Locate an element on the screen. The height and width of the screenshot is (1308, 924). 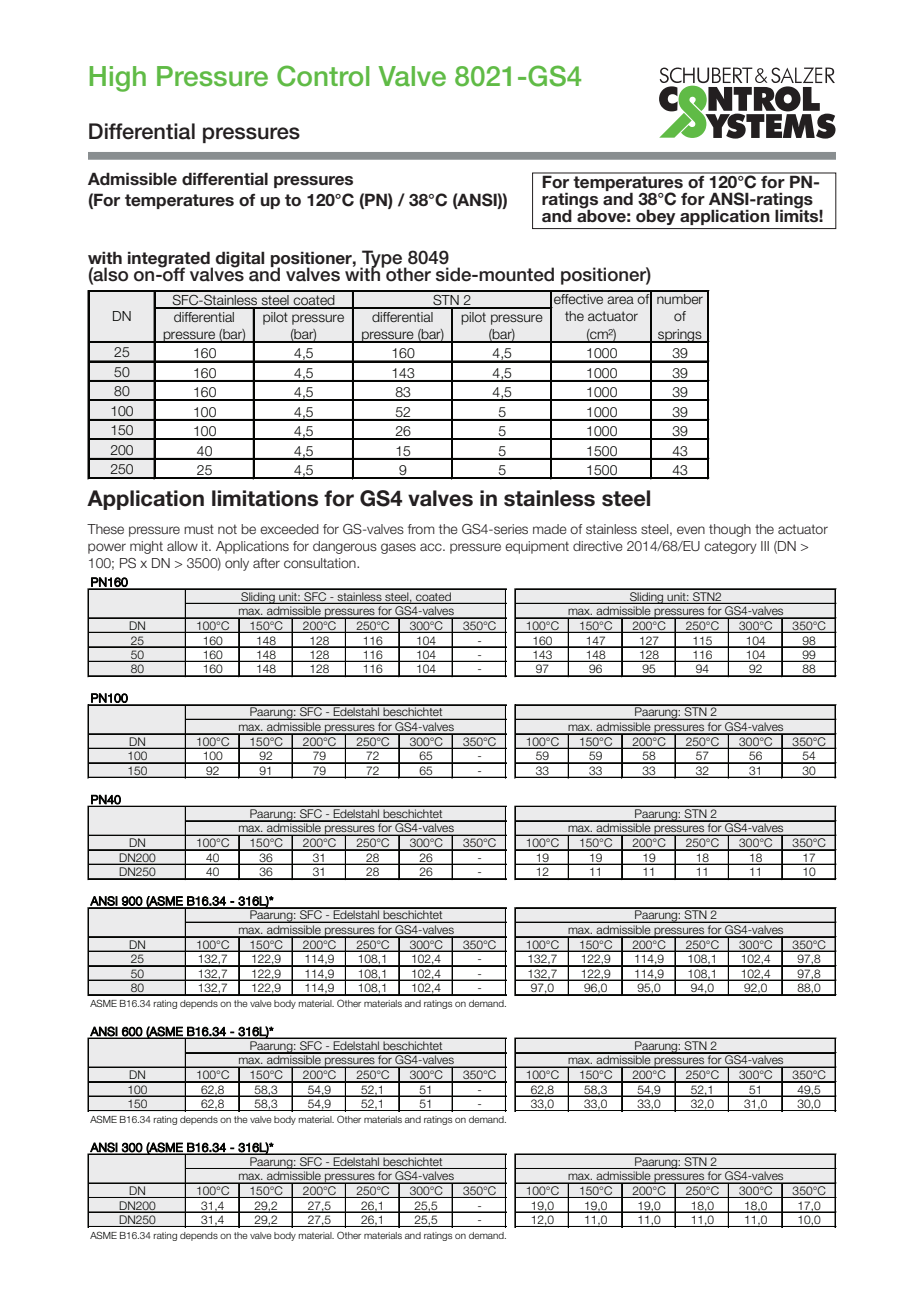
category is located at coordinates (730, 547).
